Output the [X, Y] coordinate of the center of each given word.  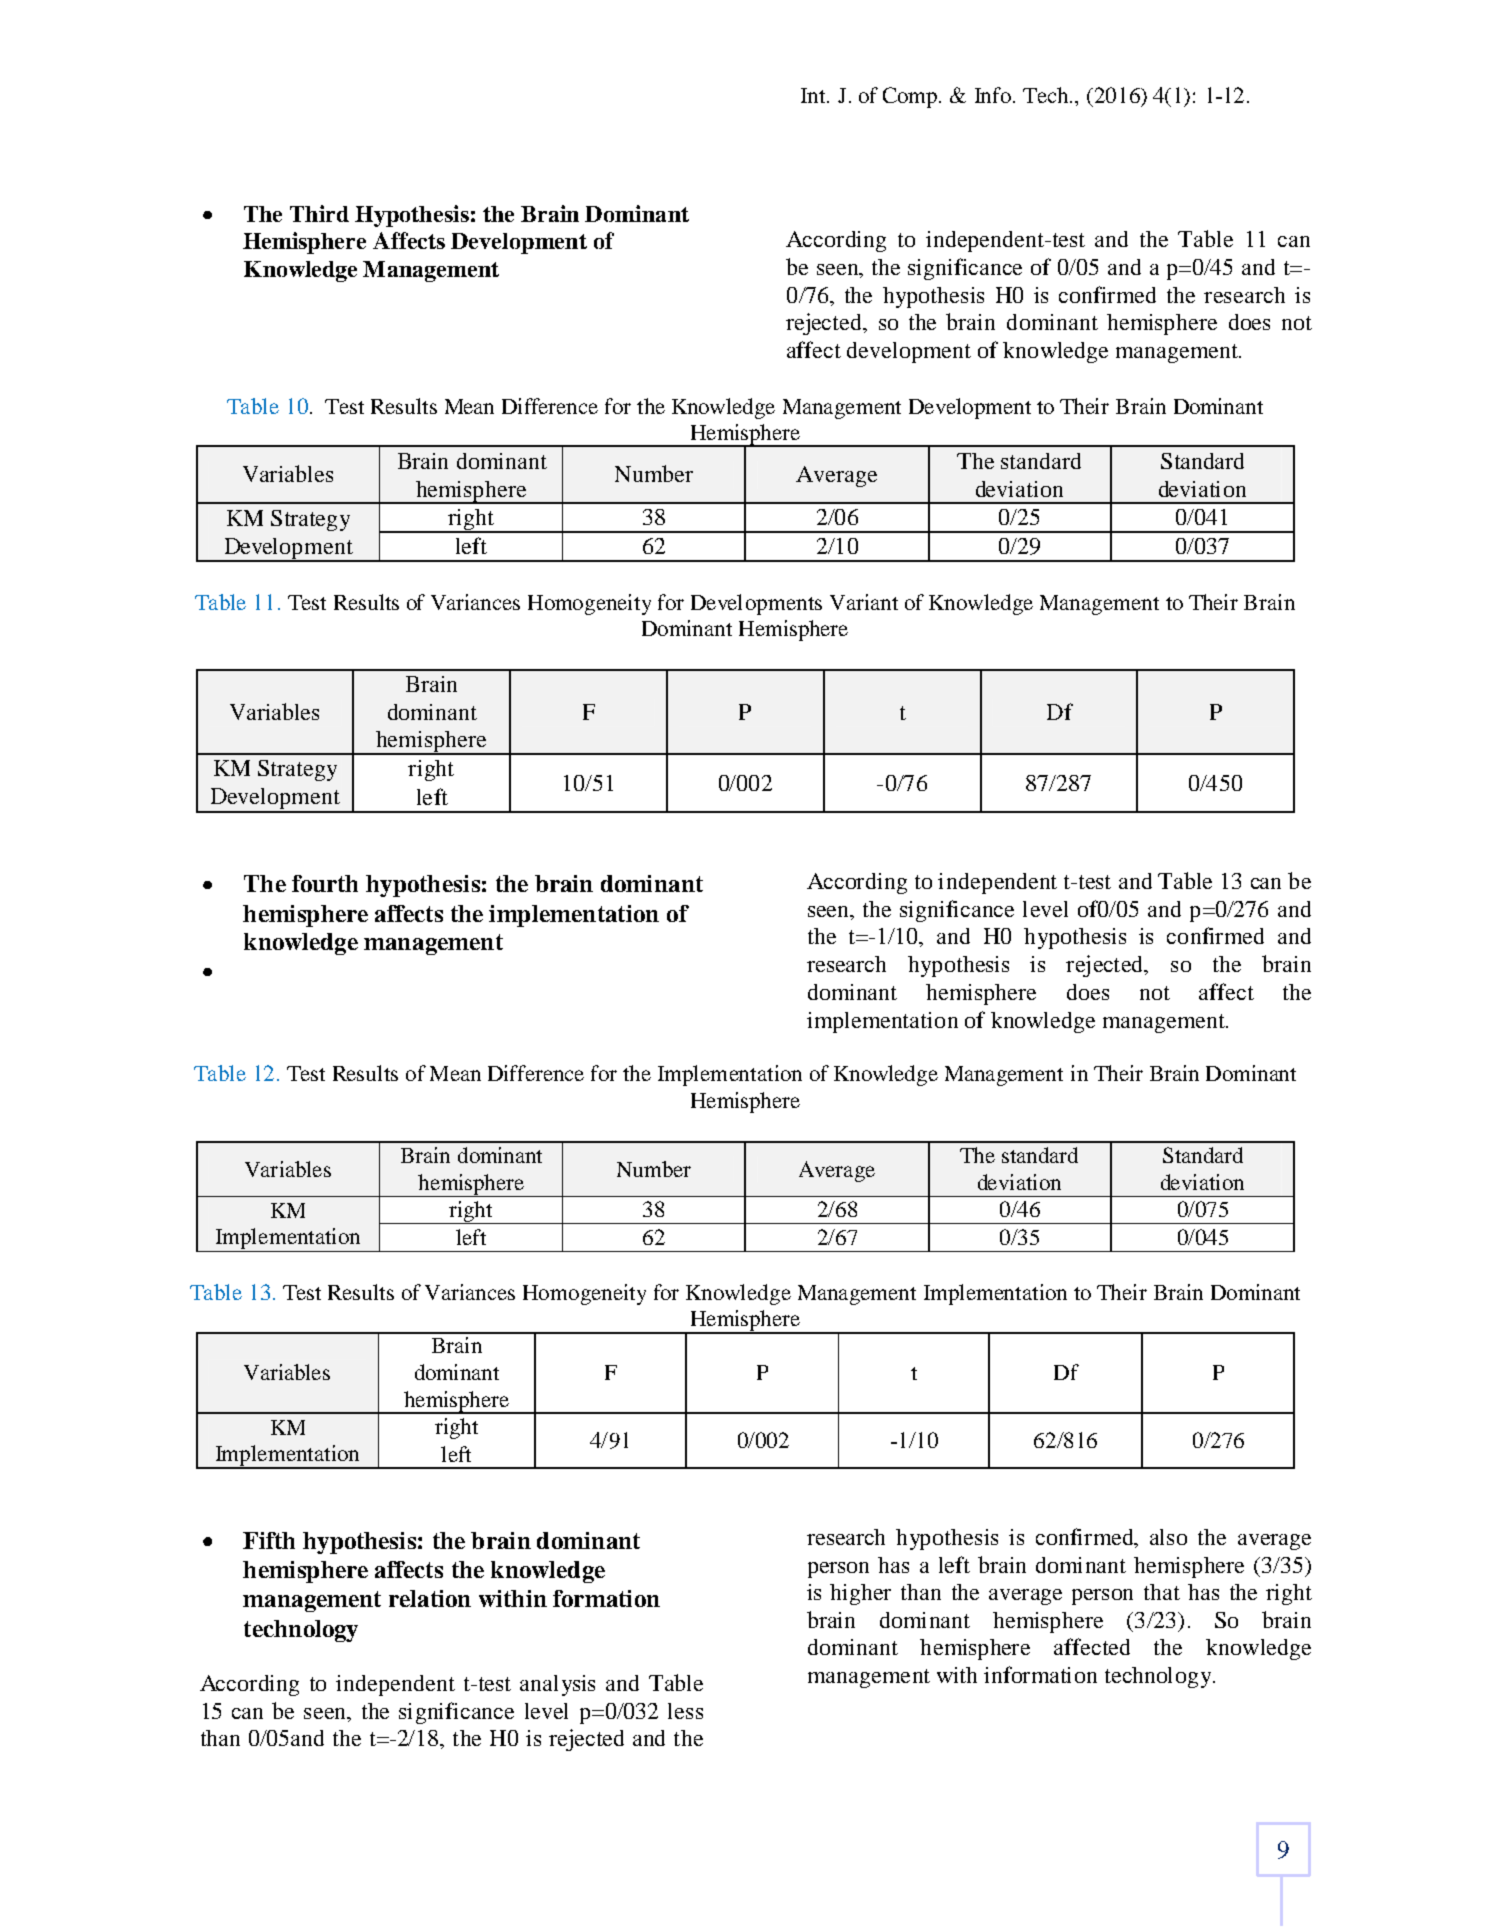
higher [860, 1594]
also [1168, 1537]
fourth [325, 883]
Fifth [269, 1540]
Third [319, 213]
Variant [864, 602]
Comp [911, 97]
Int [814, 95]
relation [430, 1598]
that [1162, 1592]
